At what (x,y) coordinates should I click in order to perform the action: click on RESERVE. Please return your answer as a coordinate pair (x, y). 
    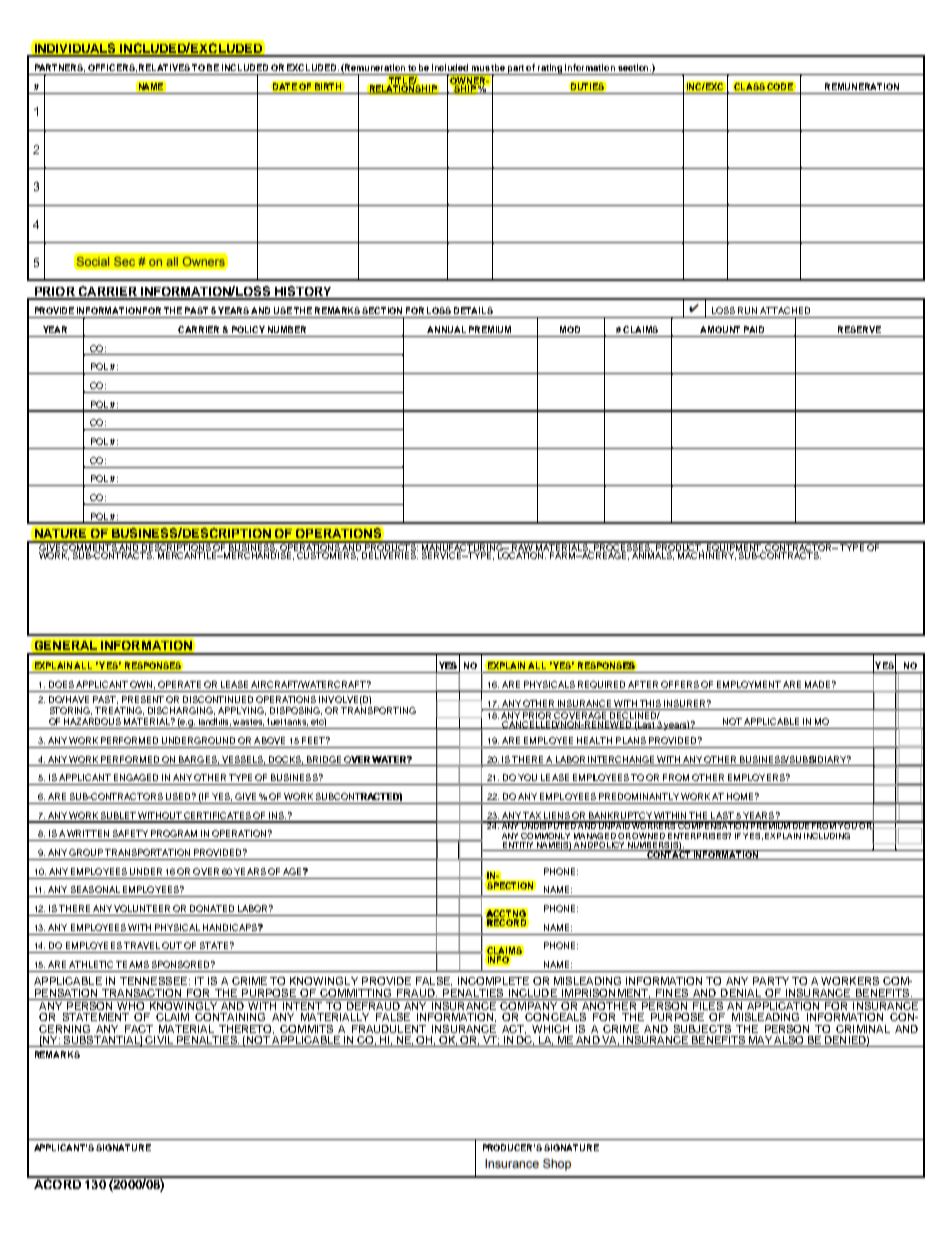
    Looking at the image, I should click on (859, 329).
